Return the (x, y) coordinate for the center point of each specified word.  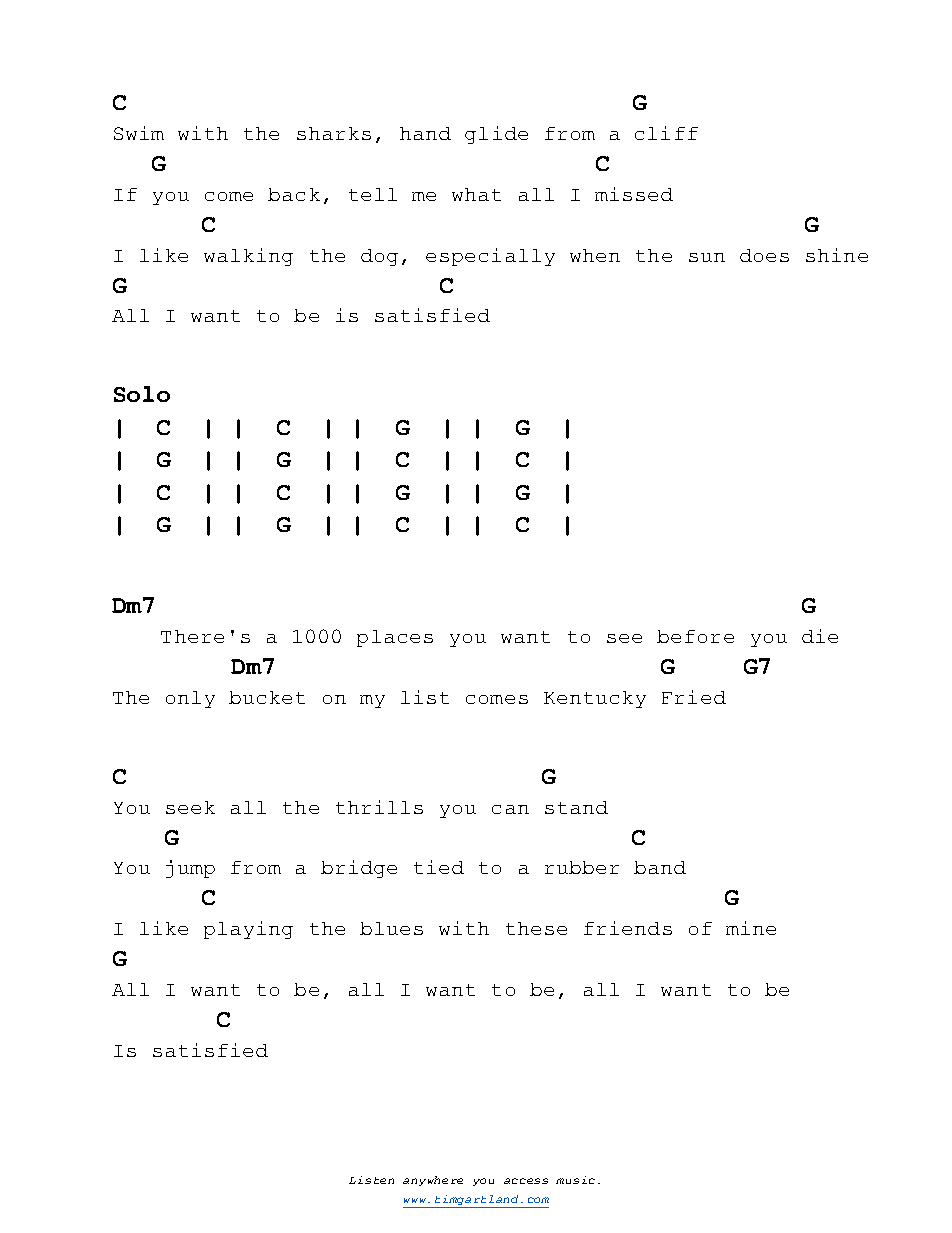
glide (496, 135)
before (695, 636)
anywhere (433, 1181)
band (660, 867)
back (294, 194)
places (395, 638)
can (510, 809)
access (526, 1181)
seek (190, 807)
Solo (142, 394)
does (764, 255)
